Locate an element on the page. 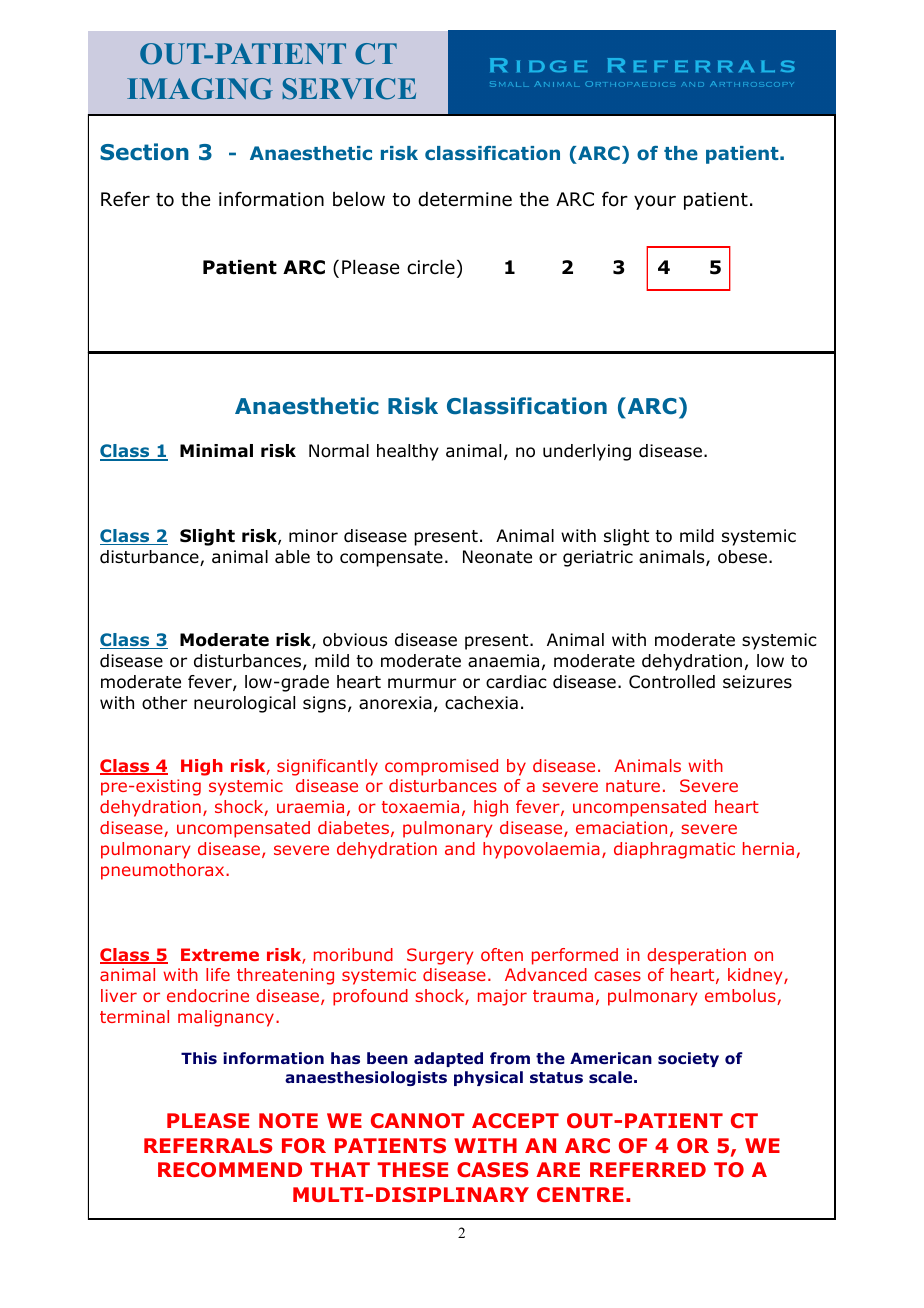 This document has height=1308, width=924. underlying is located at coordinates (587, 452).
